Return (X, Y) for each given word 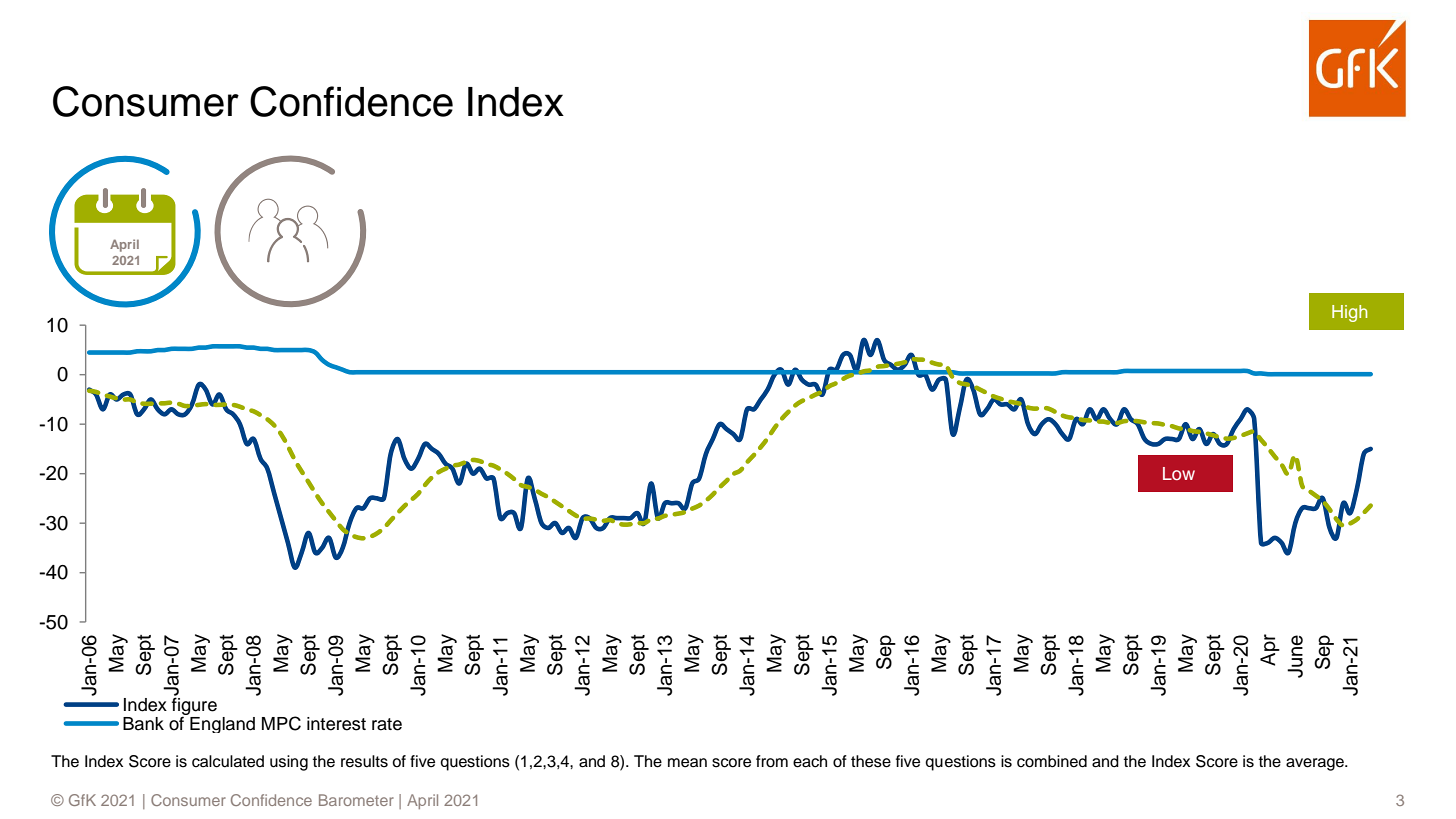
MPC (281, 723)
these (871, 761)
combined (1052, 761)
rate (387, 724)
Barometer (356, 800)
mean (687, 763)
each (810, 761)
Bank (143, 724)
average (1316, 764)
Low (1179, 473)
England (221, 723)
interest (336, 724)
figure (194, 706)
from (772, 761)
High (1349, 313)
